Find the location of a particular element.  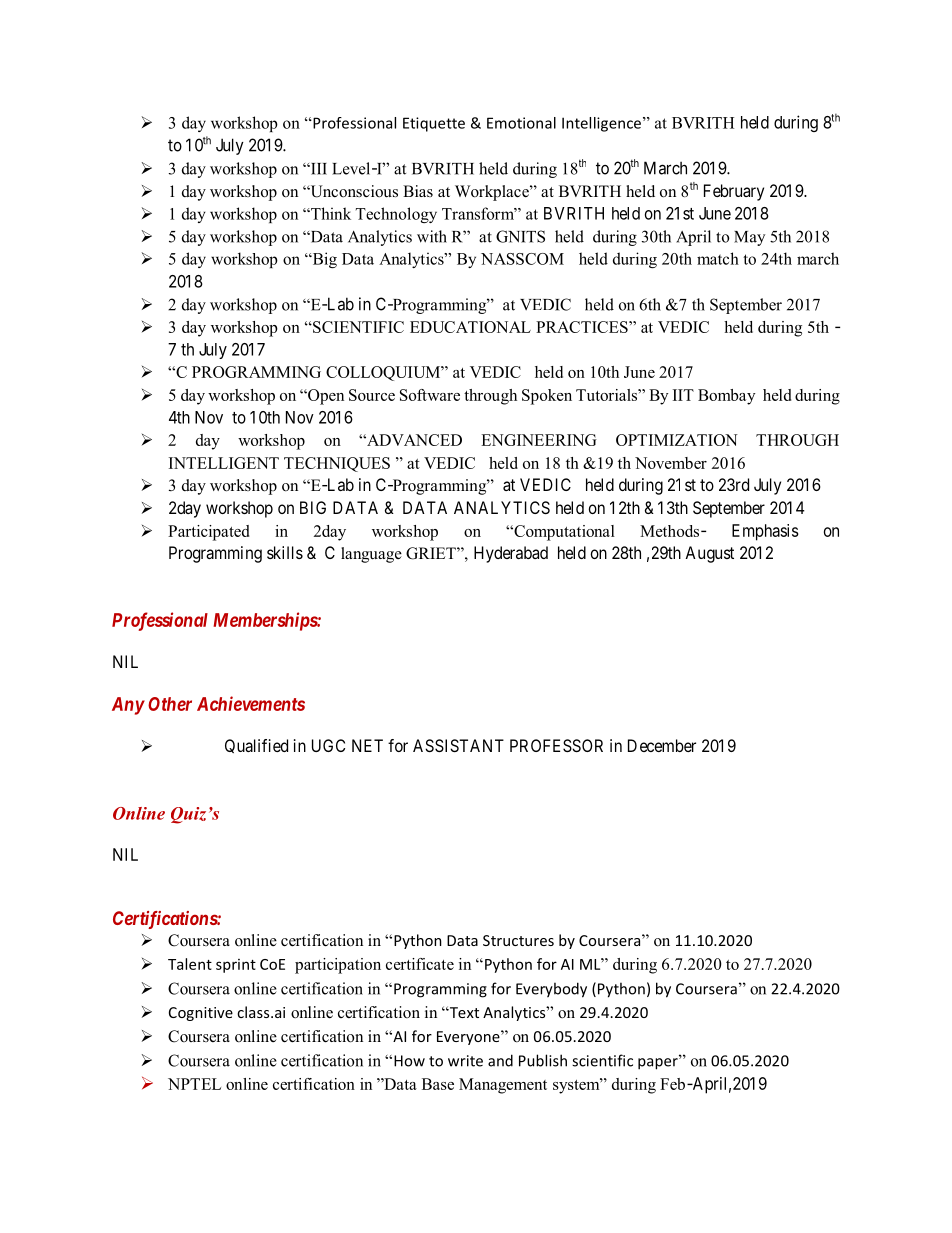

August is located at coordinates (709, 554).
